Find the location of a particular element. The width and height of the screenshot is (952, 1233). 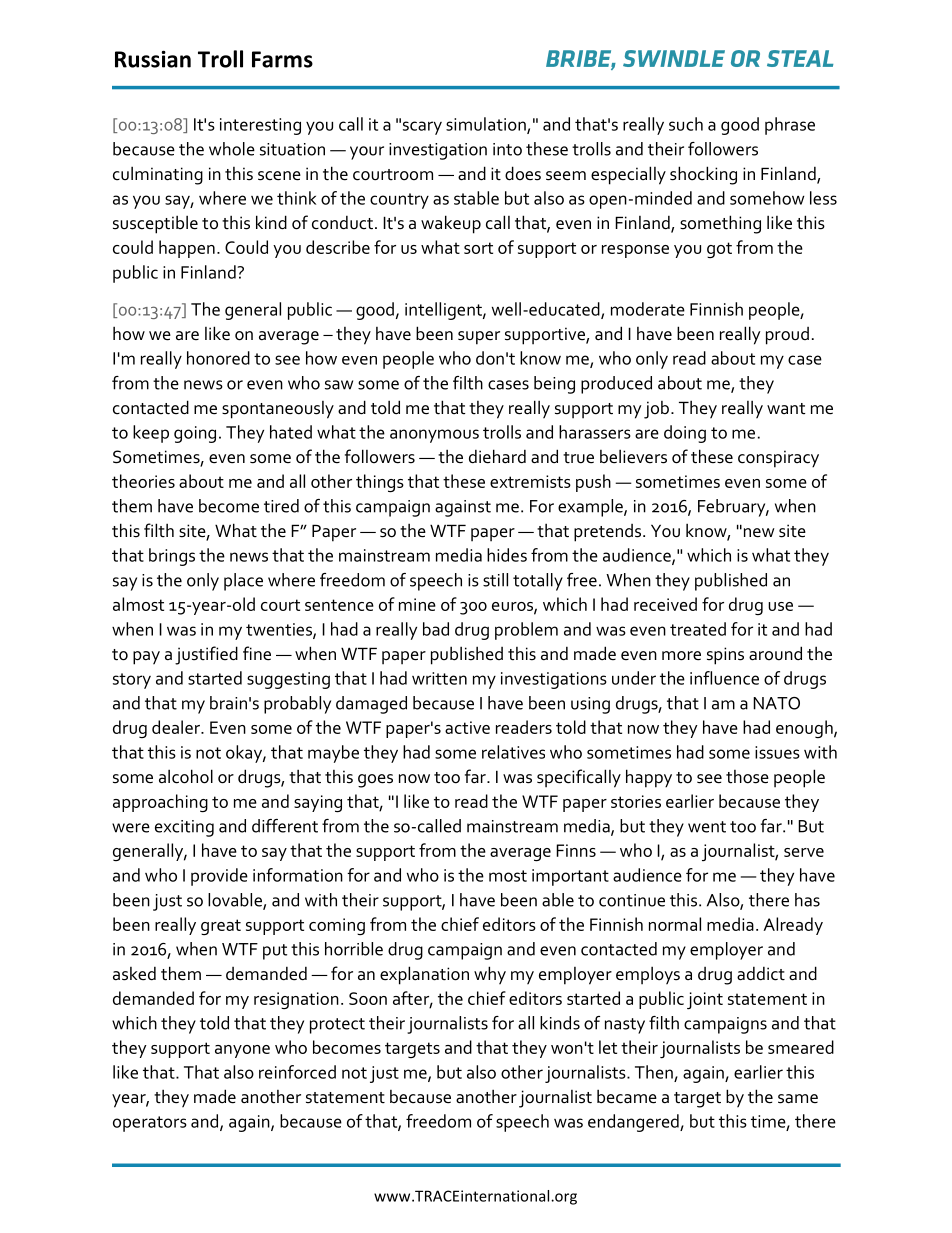

place is located at coordinates (243, 582).
